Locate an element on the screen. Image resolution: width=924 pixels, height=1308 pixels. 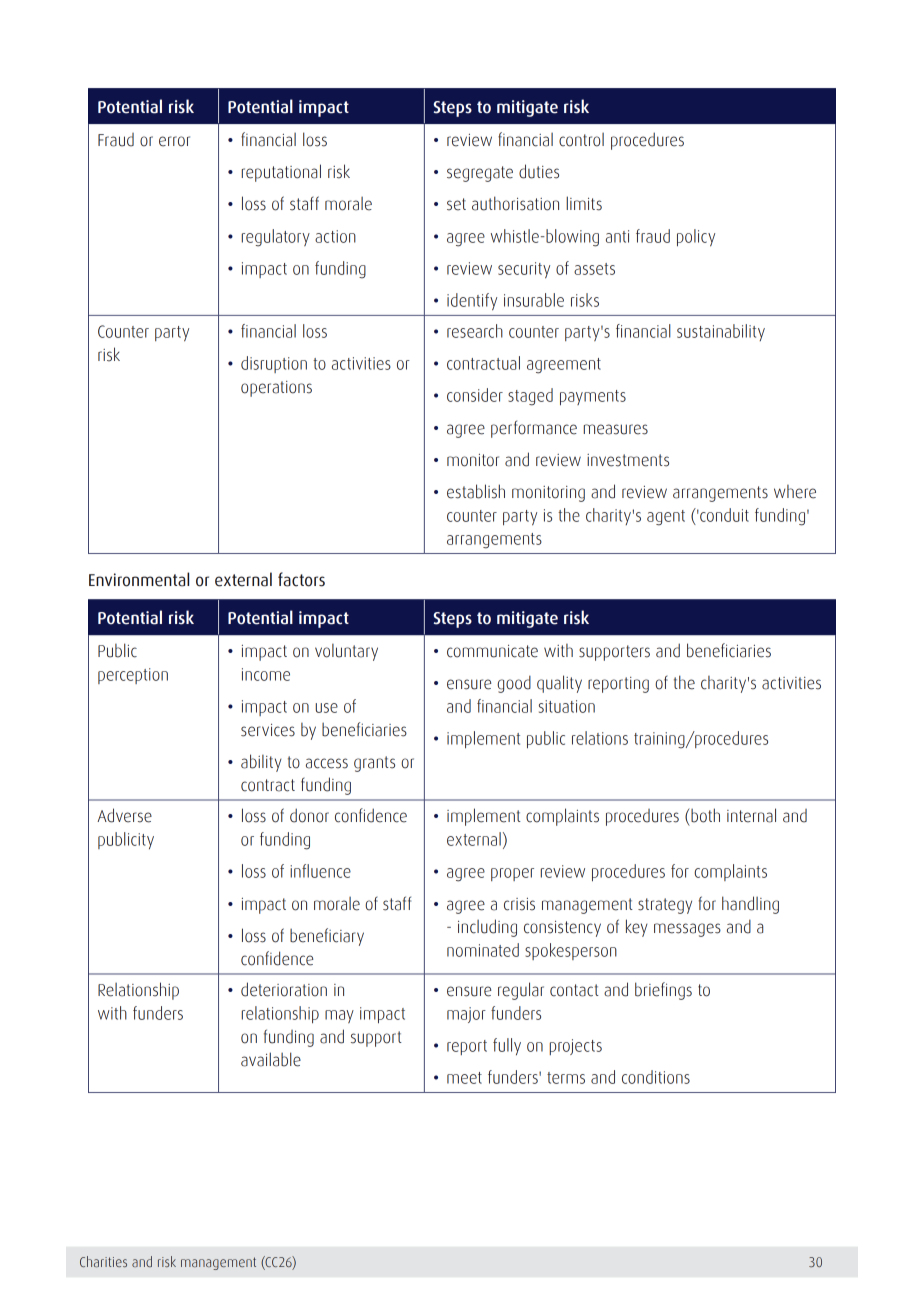
conduit is located at coordinates (723, 515).
